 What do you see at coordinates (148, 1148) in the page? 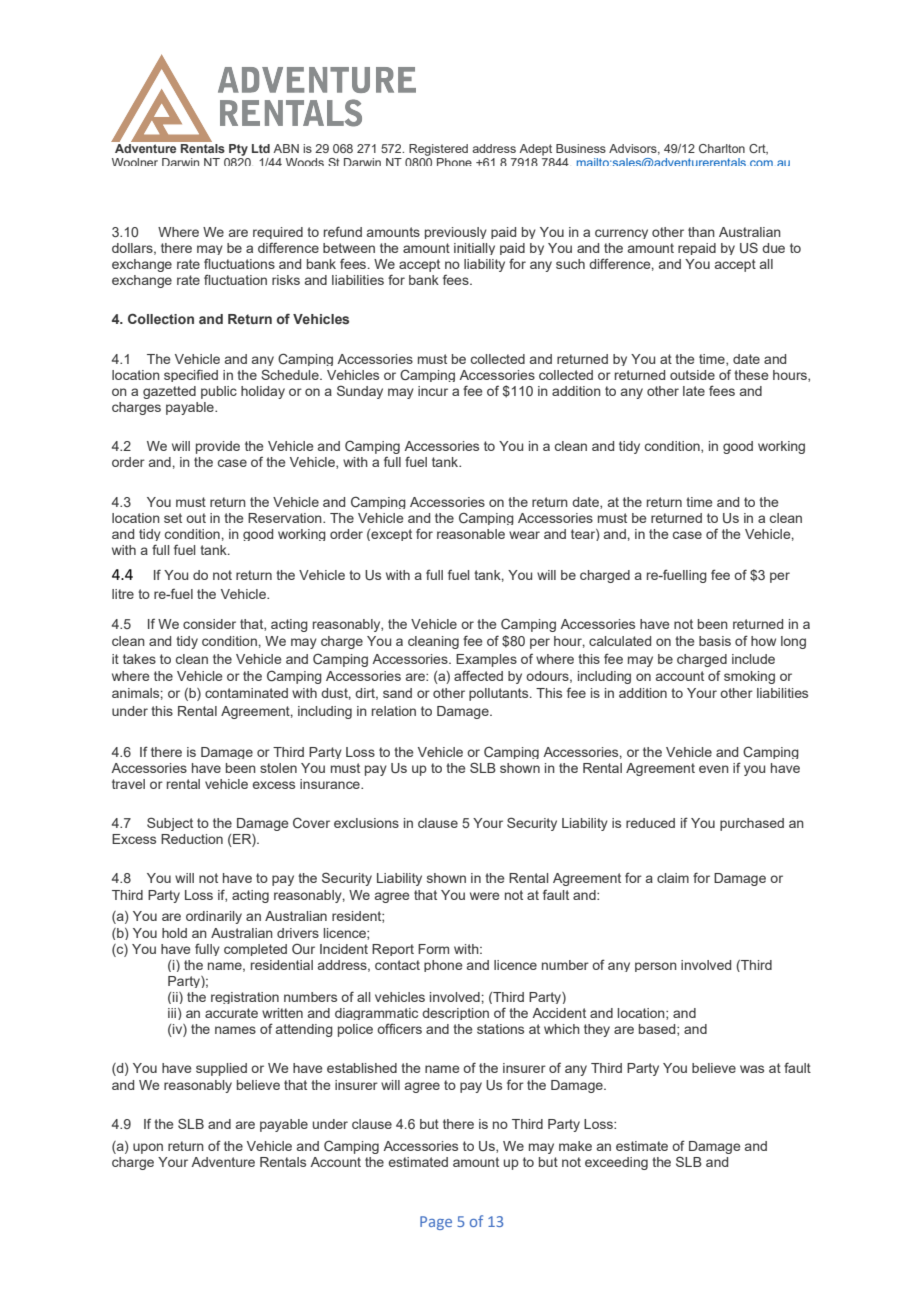
I see `upon` at bounding box center [148, 1148].
